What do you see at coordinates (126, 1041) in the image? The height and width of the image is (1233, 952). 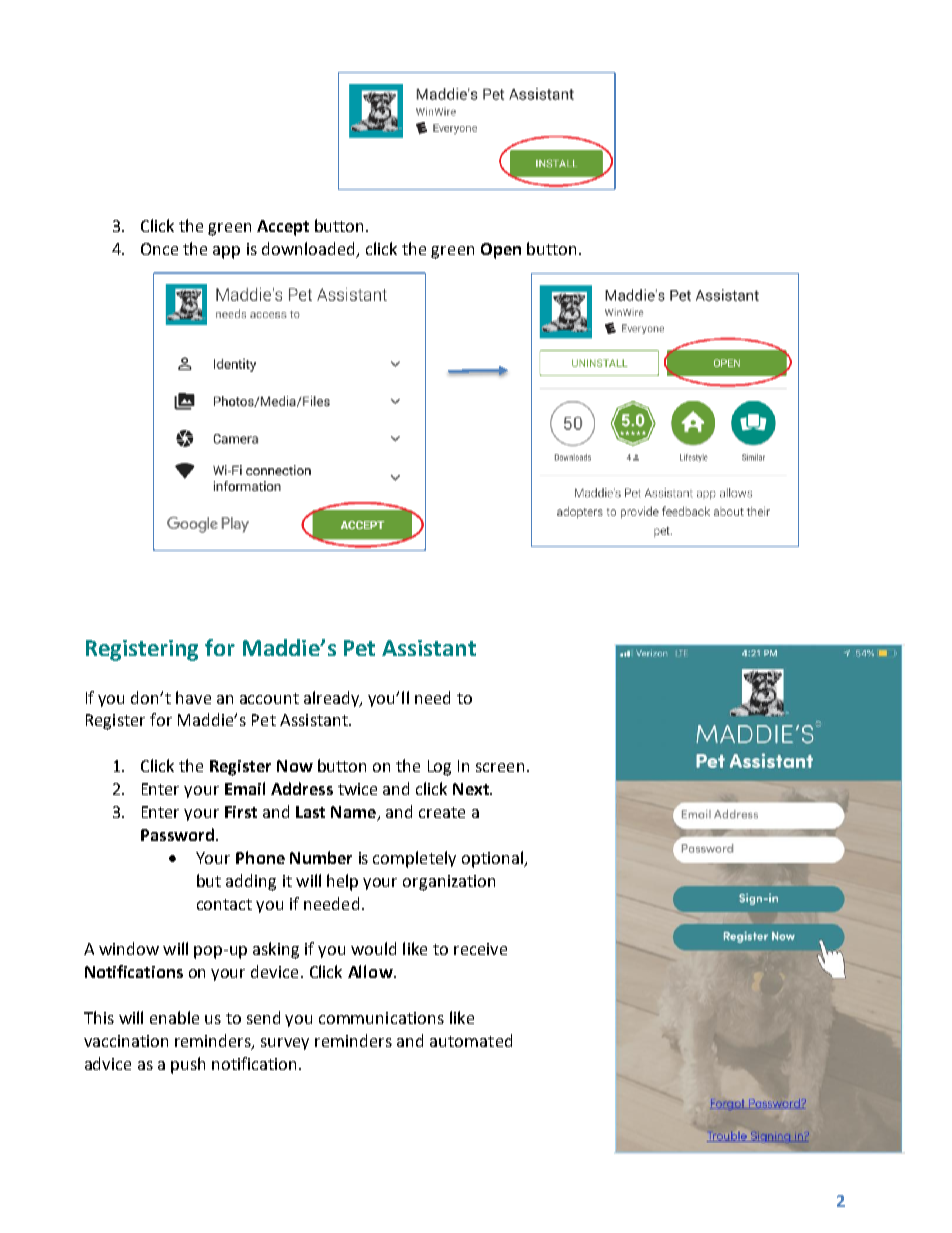 I see `vaccination` at bounding box center [126, 1041].
